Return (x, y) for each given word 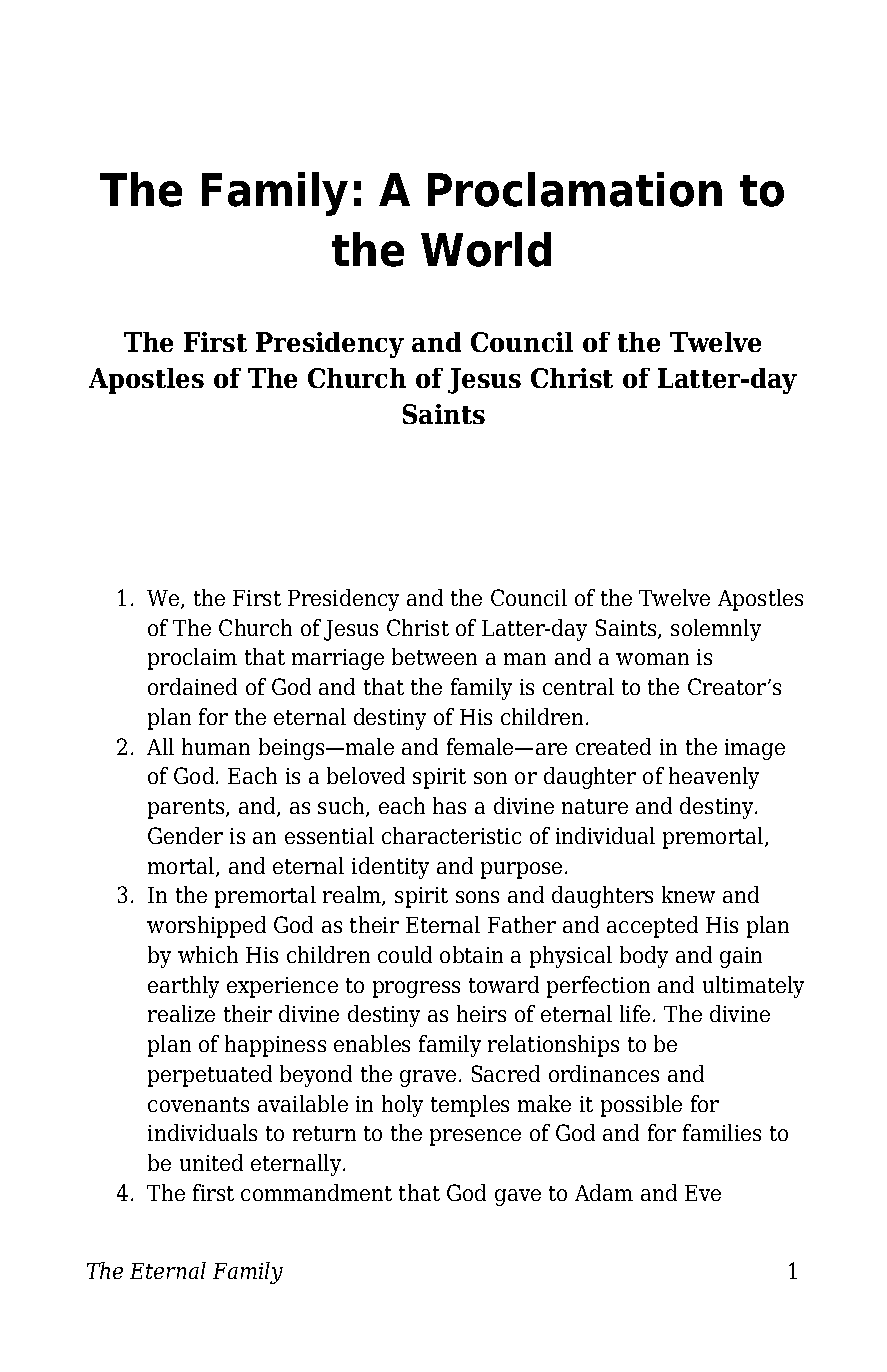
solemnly (716, 630)
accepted (652, 927)
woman (652, 659)
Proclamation (575, 189)
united (211, 1162)
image (755, 749)
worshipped (206, 927)
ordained (192, 686)
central (578, 686)
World (486, 249)
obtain (471, 954)
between (434, 656)
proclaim (192, 659)
